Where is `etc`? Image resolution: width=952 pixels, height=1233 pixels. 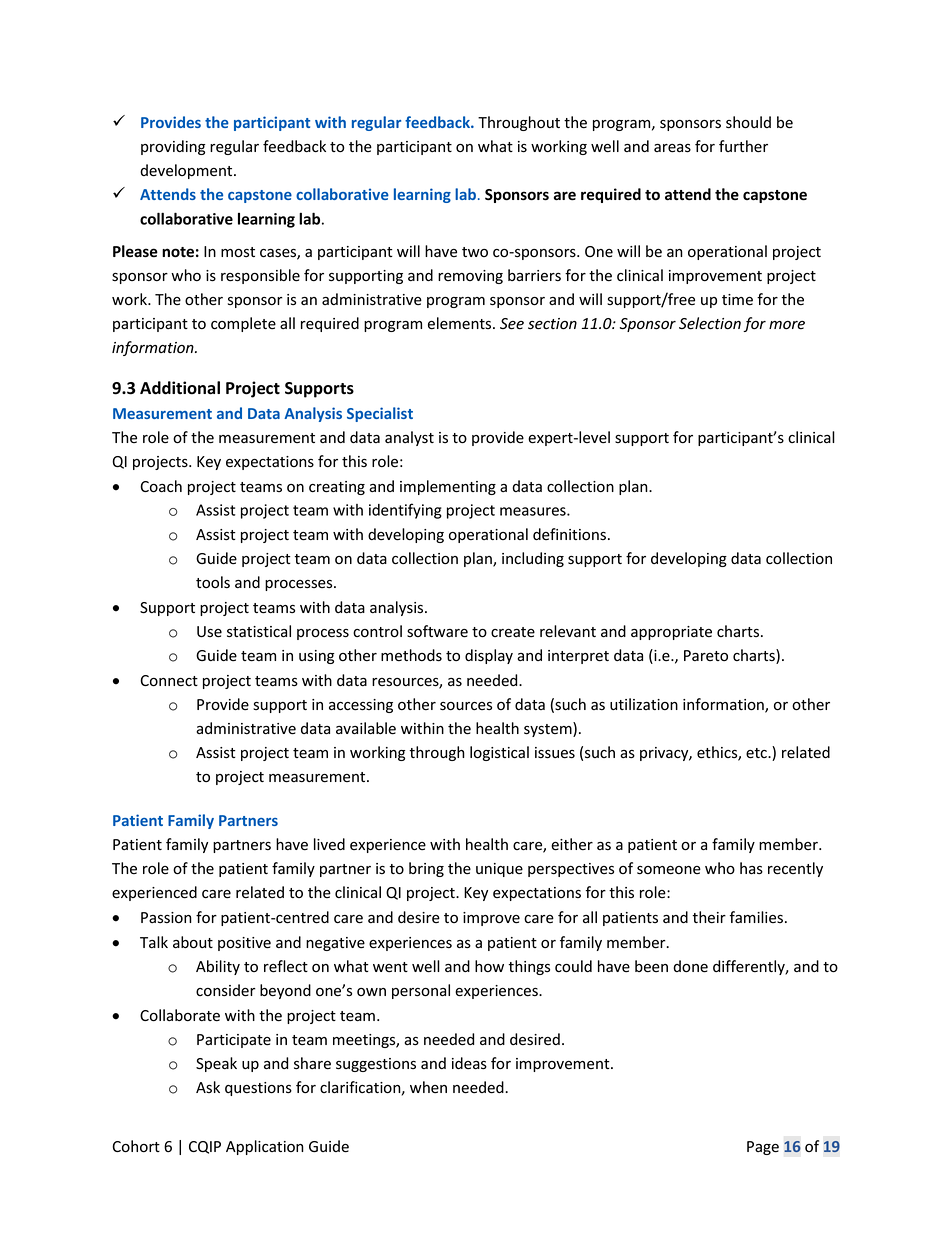 etc is located at coordinates (757, 753).
